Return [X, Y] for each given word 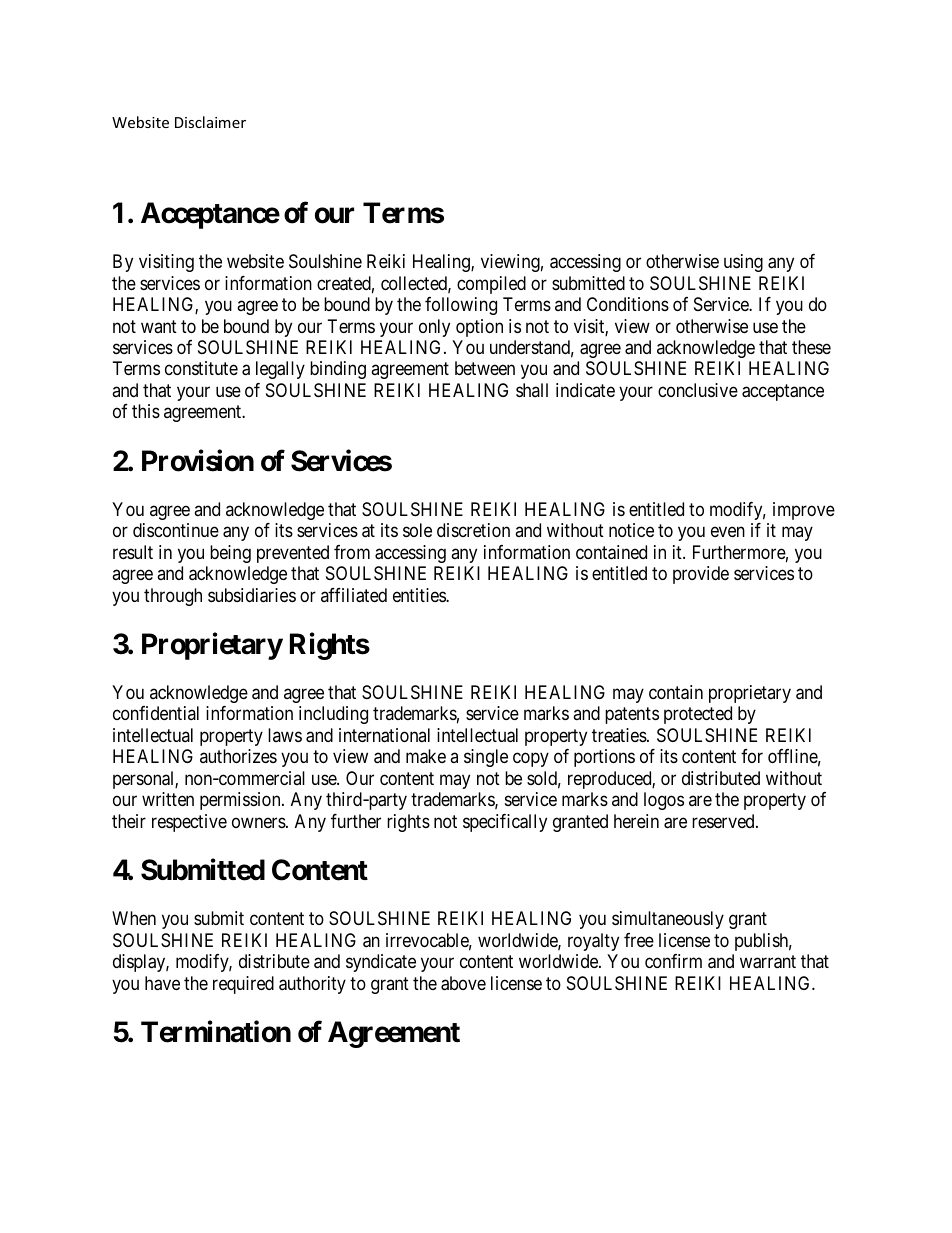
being [230, 554]
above [463, 983]
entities [420, 595]
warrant [768, 962]
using [743, 263]
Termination [216, 1032]
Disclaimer [210, 122]
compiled [491, 285]
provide [701, 575]
